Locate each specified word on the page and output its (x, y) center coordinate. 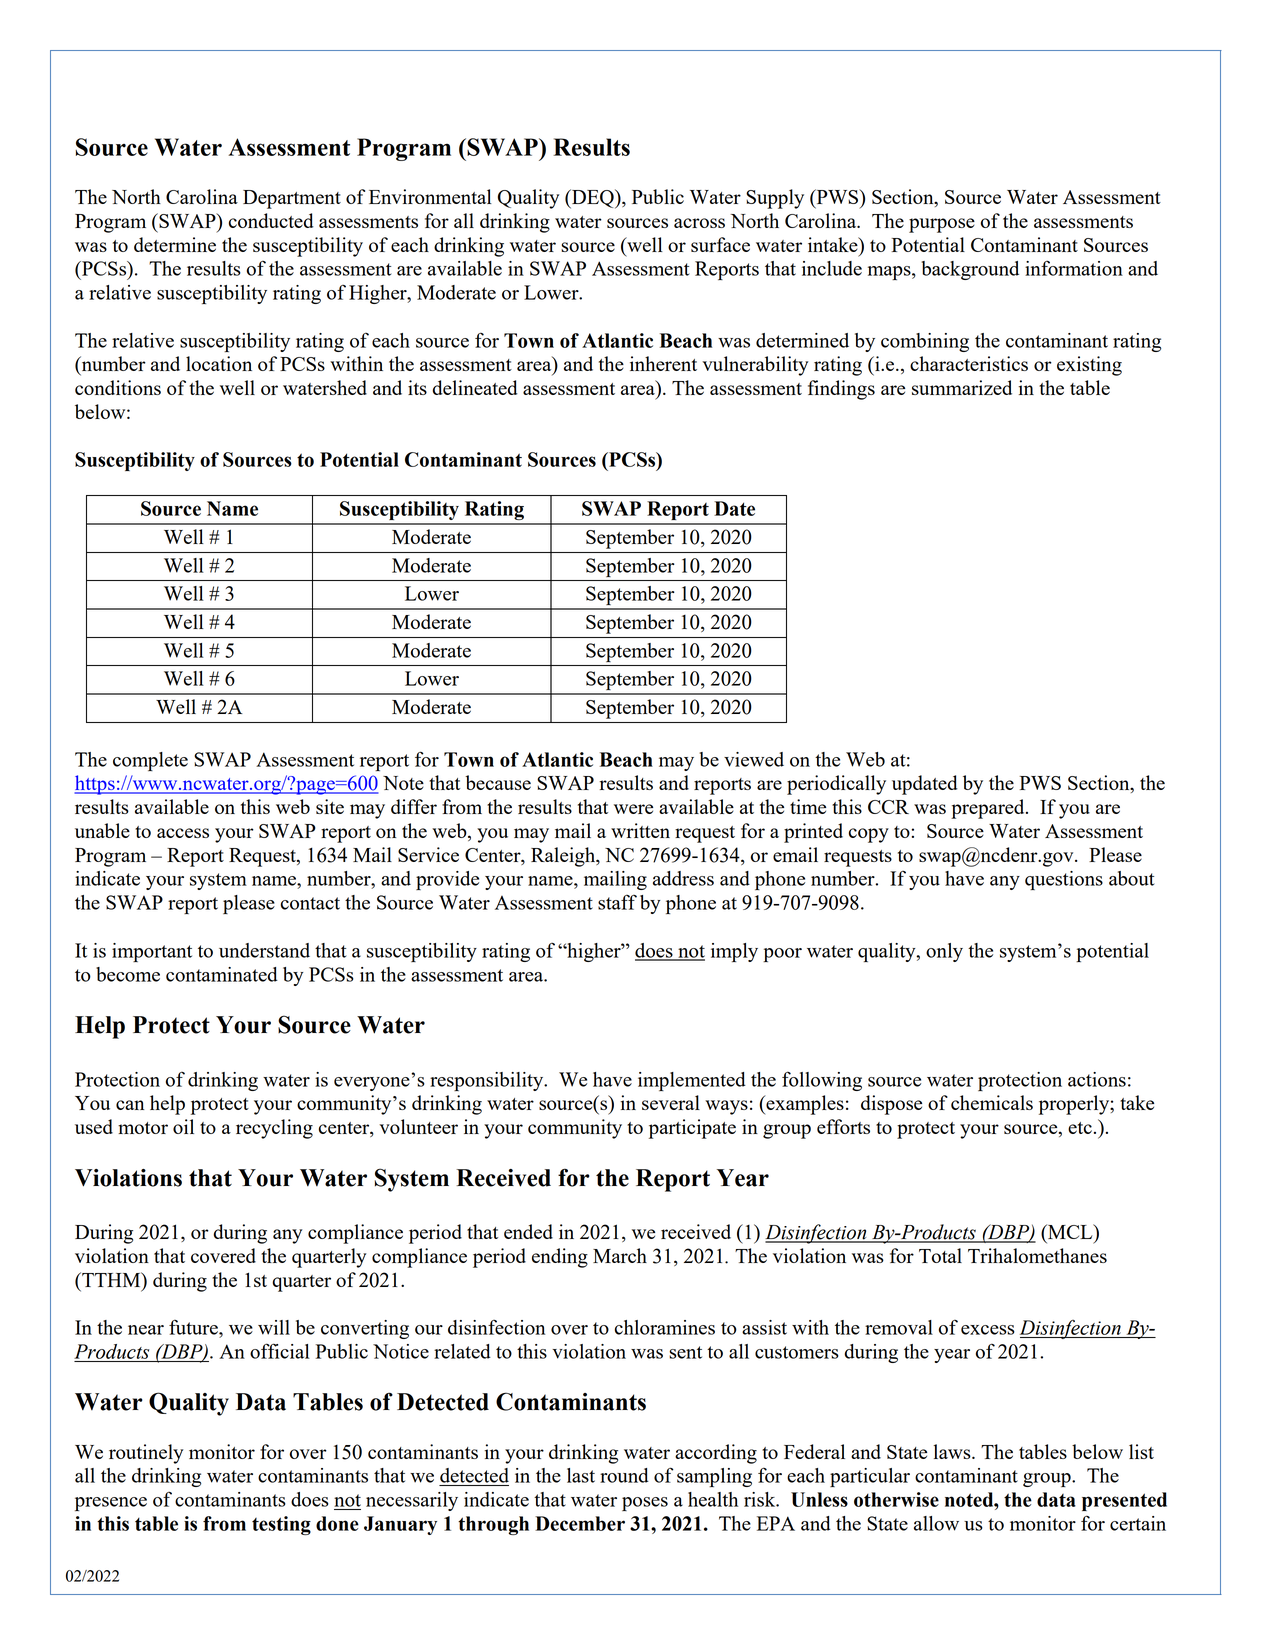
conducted (271, 220)
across (699, 223)
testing (281, 1525)
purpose (942, 225)
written (640, 830)
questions (1064, 880)
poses (645, 1504)
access (183, 833)
